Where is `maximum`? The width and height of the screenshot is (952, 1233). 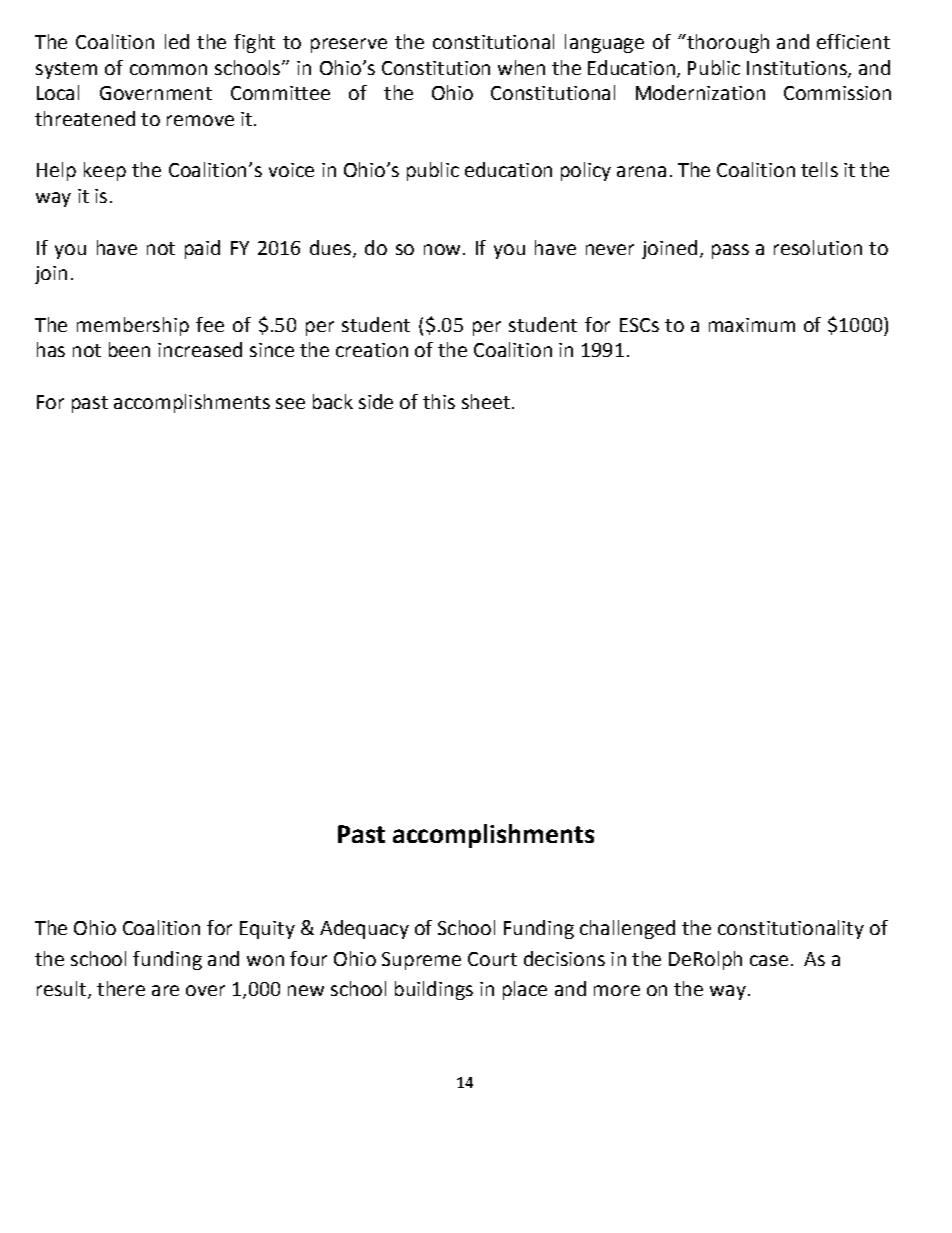 maximum is located at coordinates (752, 325).
